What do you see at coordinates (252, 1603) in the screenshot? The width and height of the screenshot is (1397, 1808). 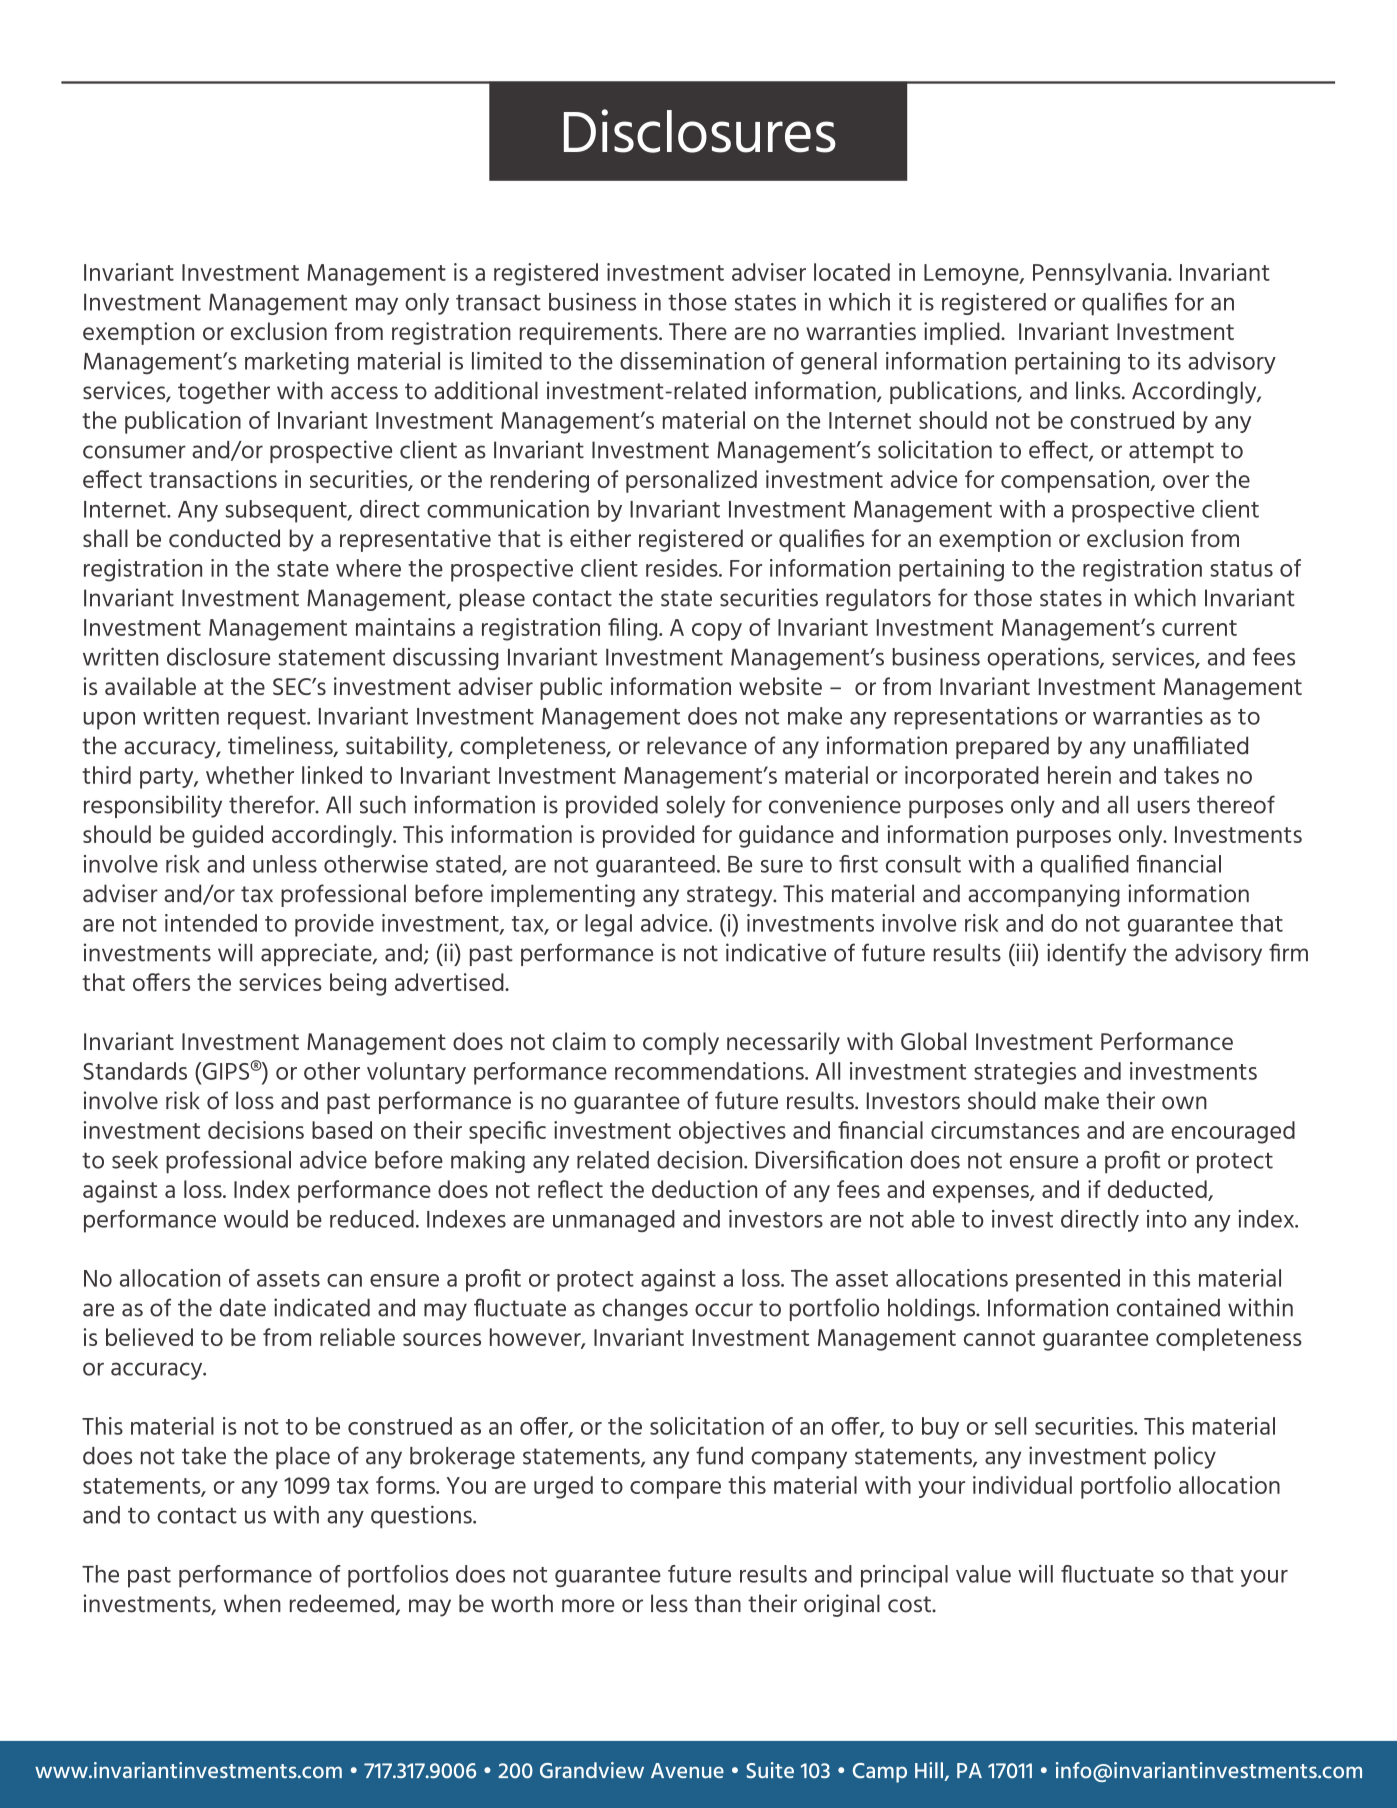 I see `when` at bounding box center [252, 1603].
